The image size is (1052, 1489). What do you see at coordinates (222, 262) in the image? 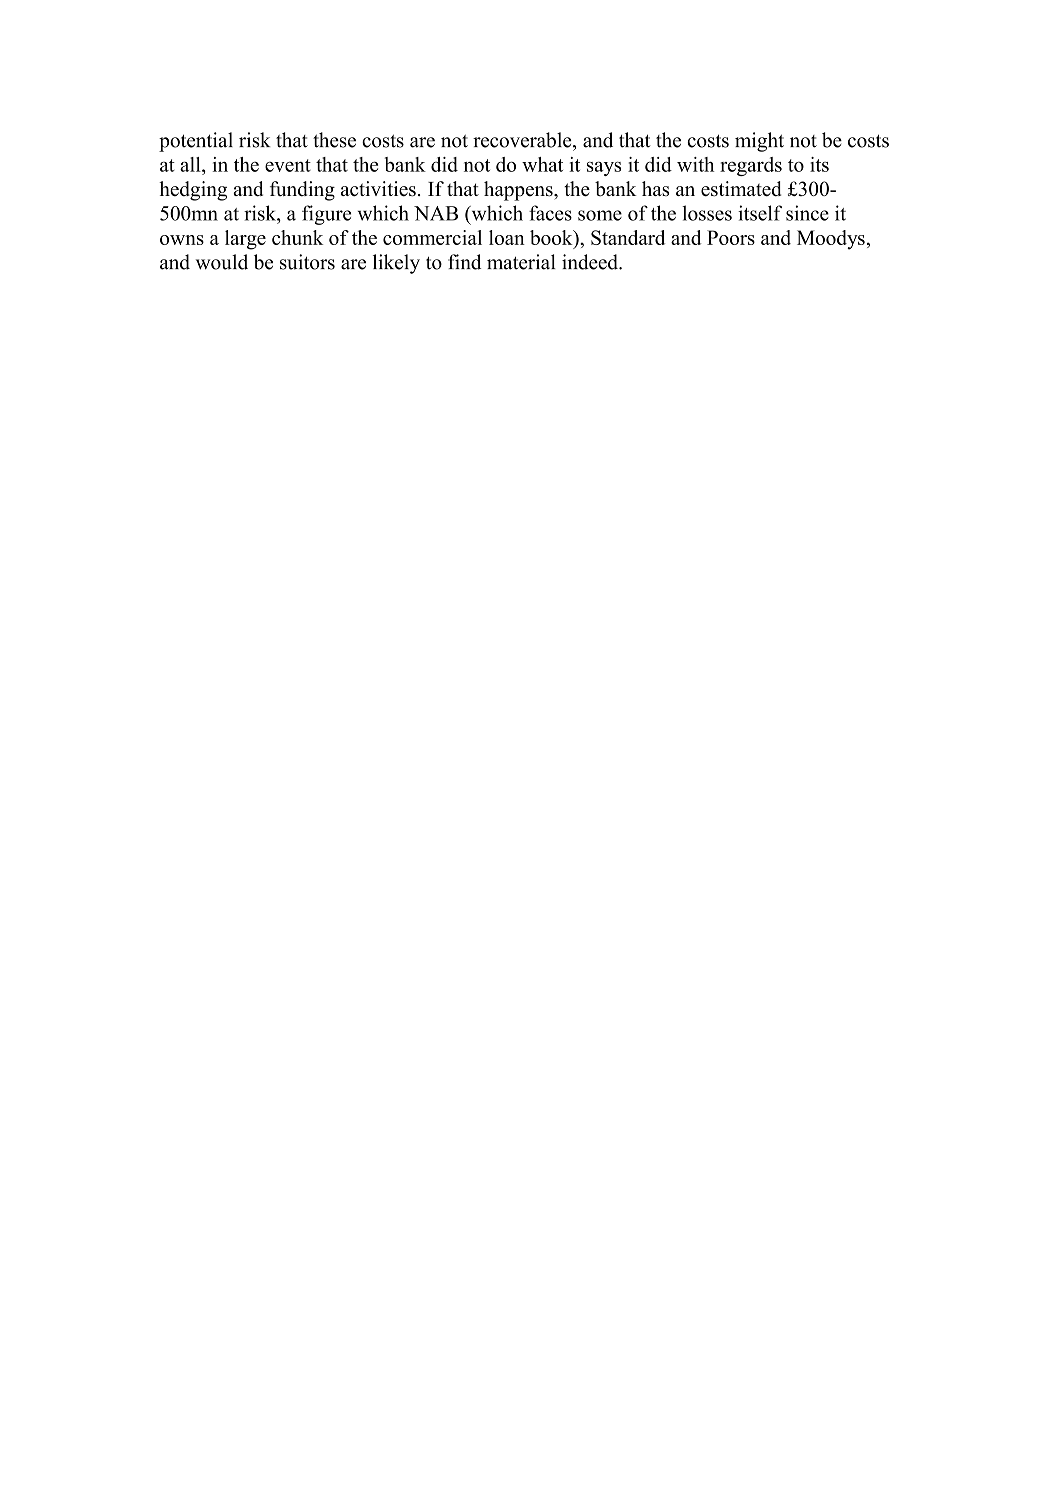
I see `would` at bounding box center [222, 262].
